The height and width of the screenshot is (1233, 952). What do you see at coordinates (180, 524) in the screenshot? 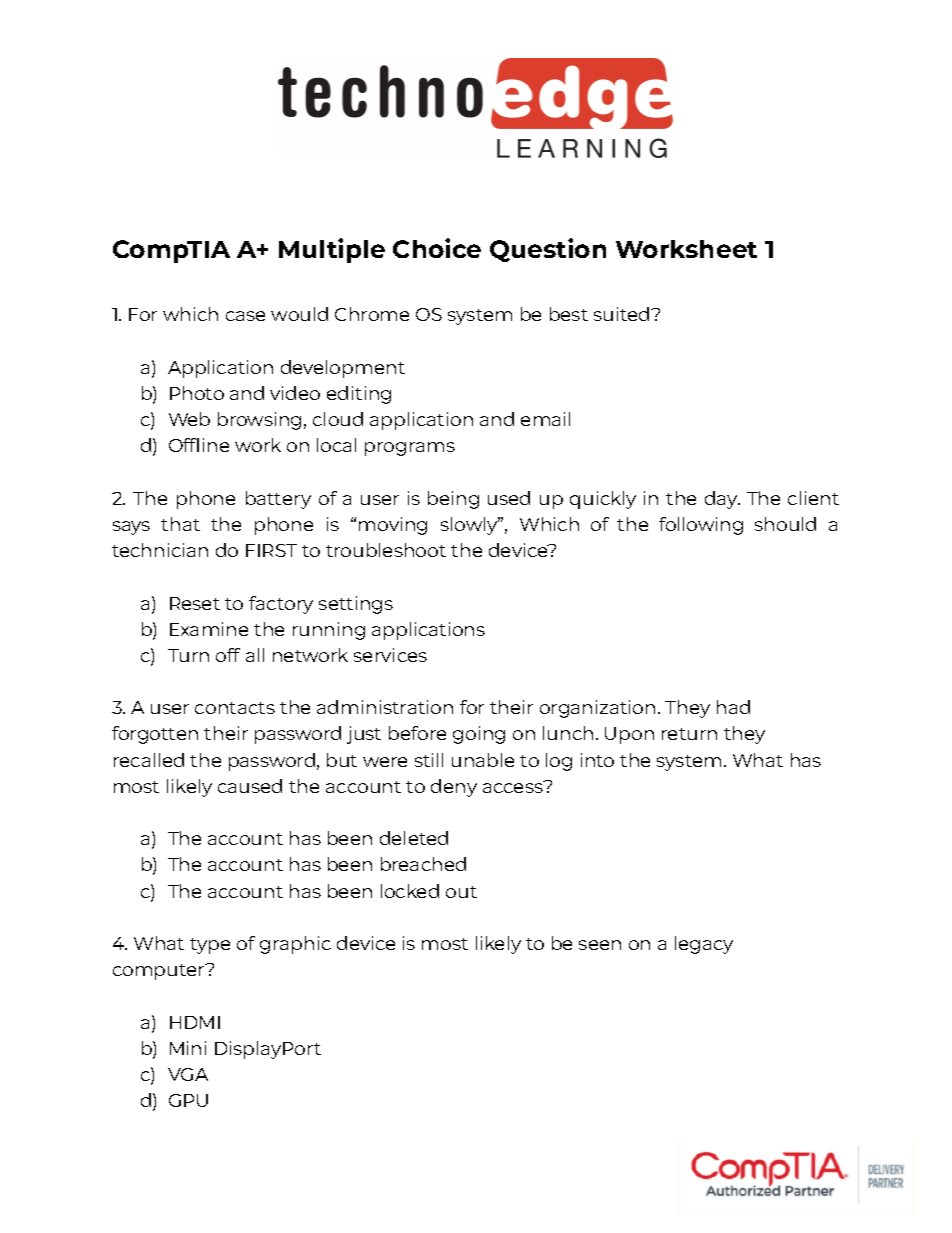
I see `that` at bounding box center [180, 524].
